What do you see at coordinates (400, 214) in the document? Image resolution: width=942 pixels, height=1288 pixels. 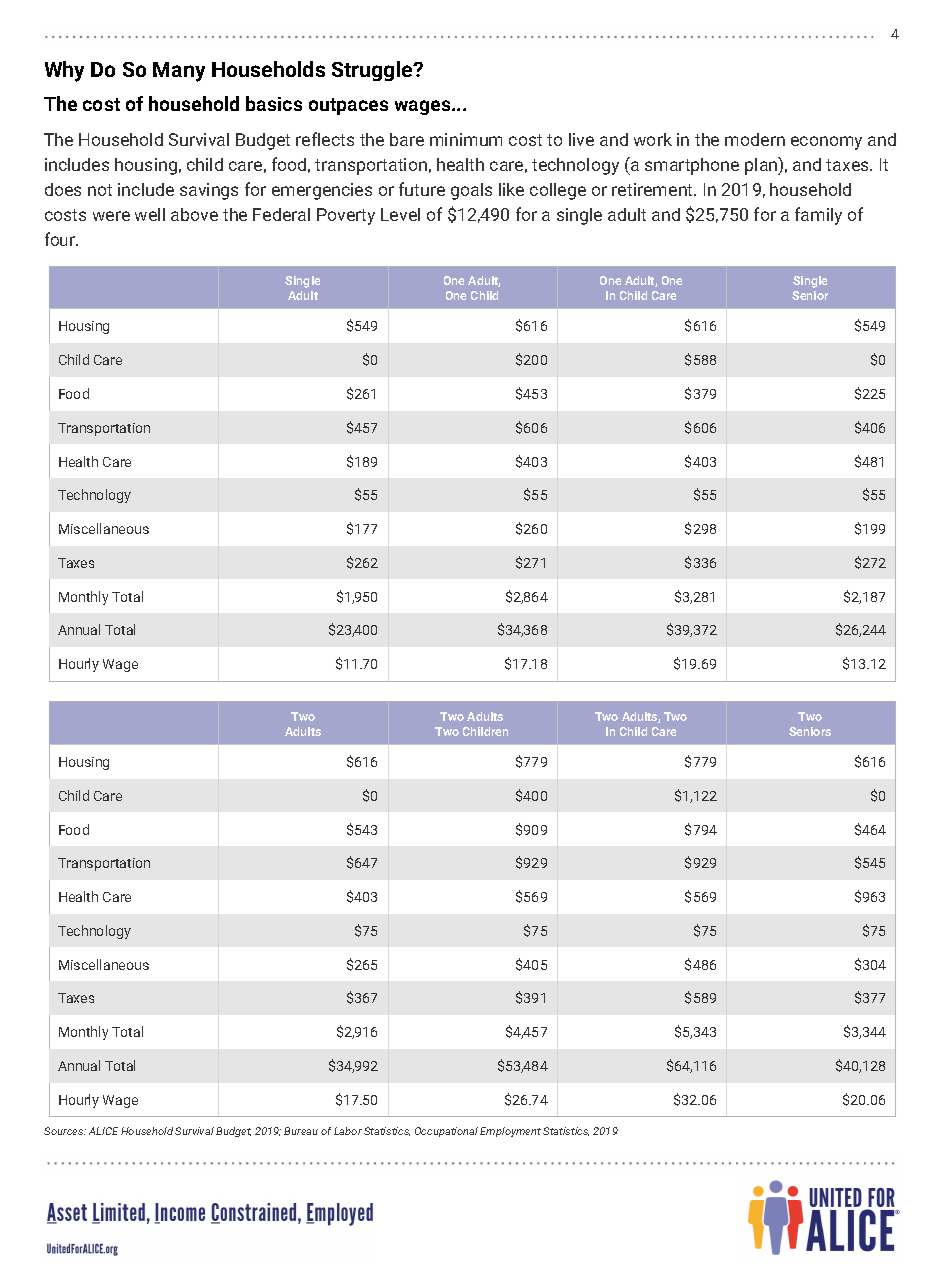 I see `Level` at bounding box center [400, 214].
